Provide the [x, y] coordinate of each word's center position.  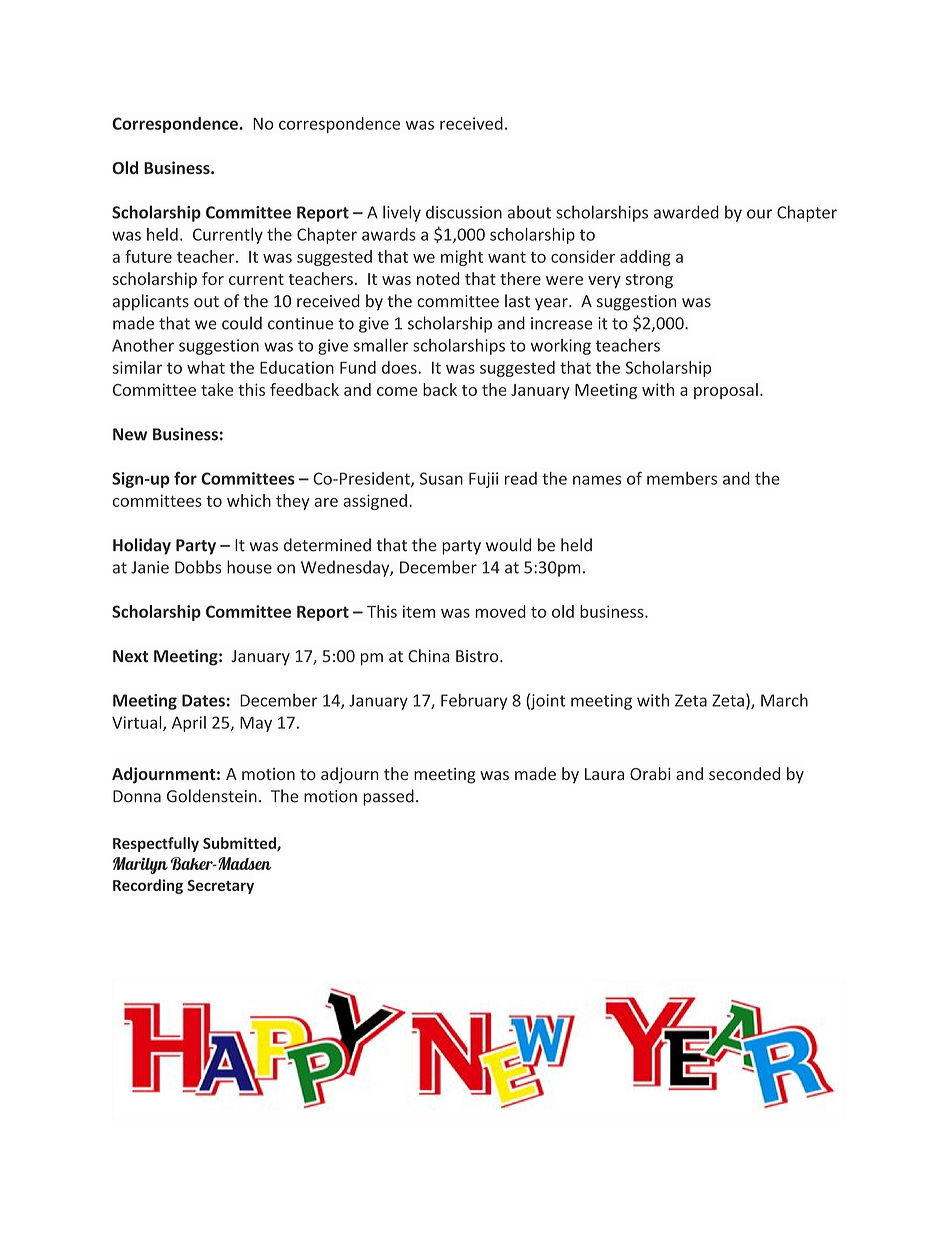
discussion [464, 212]
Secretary [220, 887]
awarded [686, 212]
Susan [441, 478]
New [130, 434]
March [784, 700]
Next [130, 656]
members [682, 478]
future [148, 256]
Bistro [478, 656]
